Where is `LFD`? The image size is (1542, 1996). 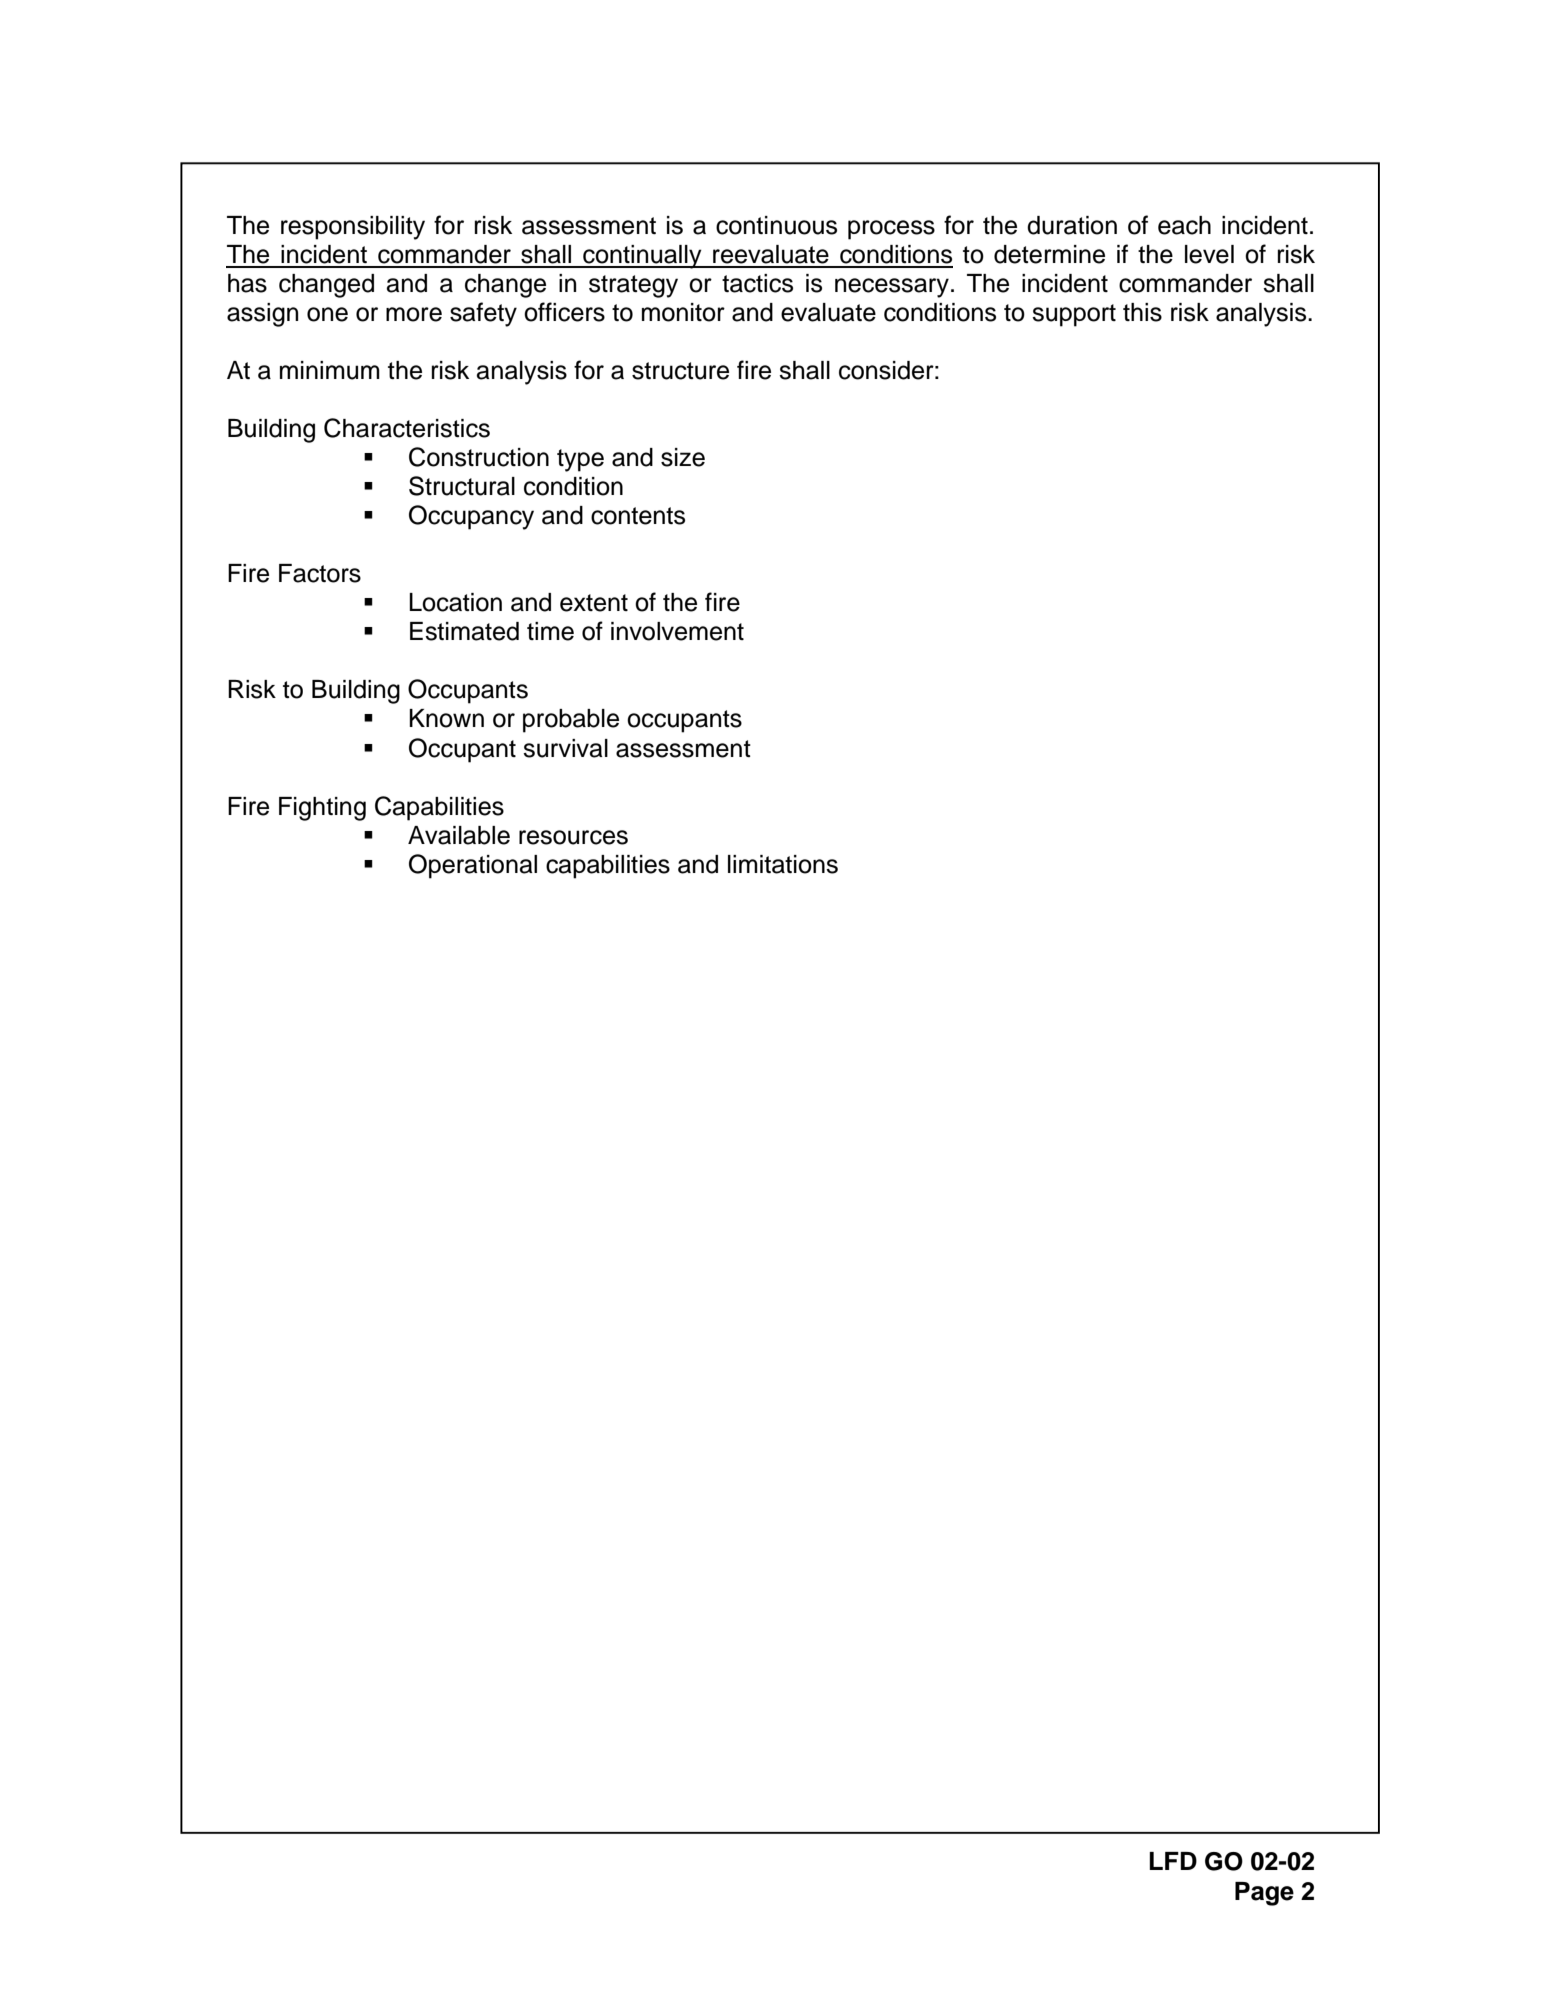
LFD is located at coordinates (1173, 1861).
